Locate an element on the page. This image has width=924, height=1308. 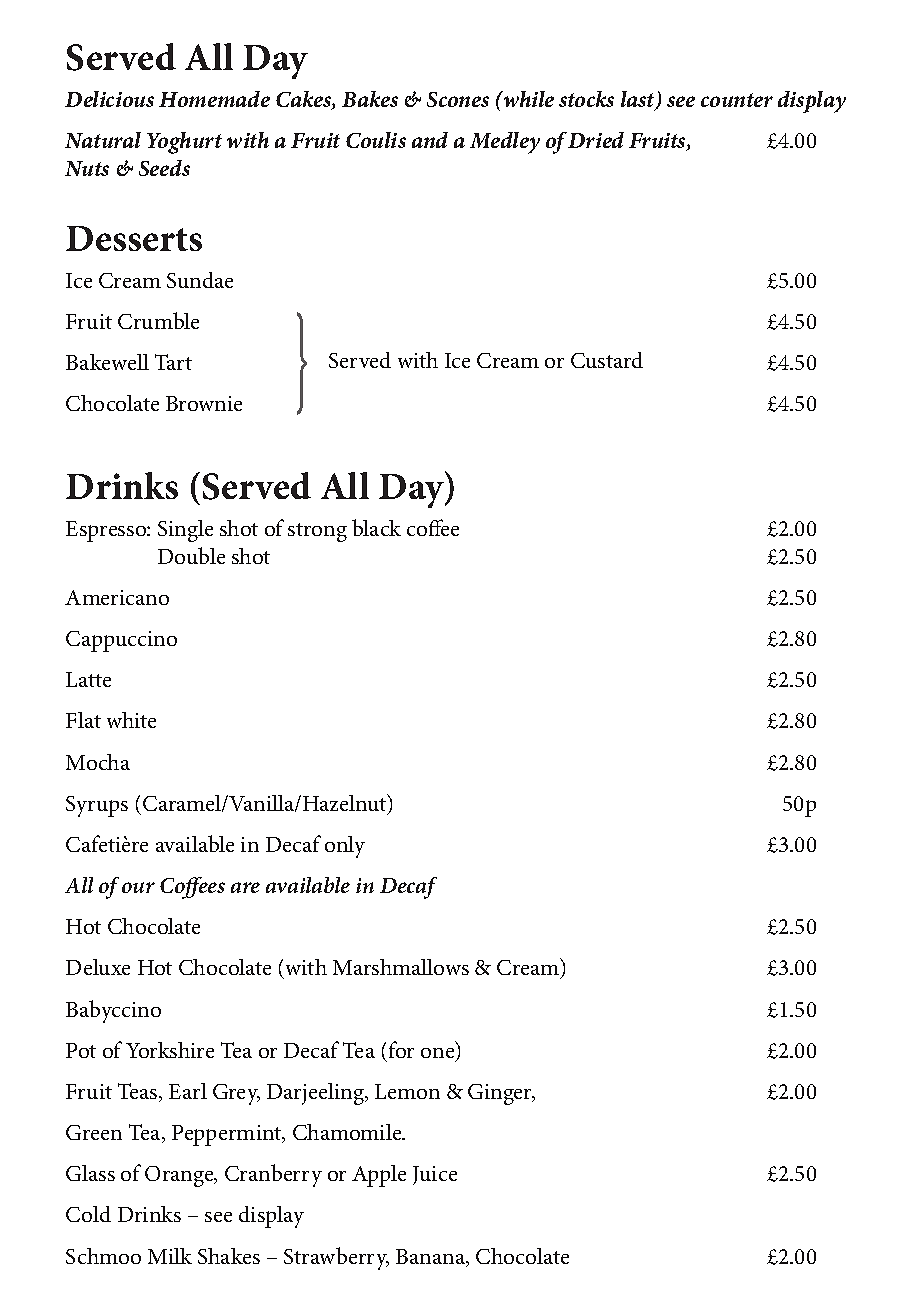
for is located at coordinates (401, 1049).
